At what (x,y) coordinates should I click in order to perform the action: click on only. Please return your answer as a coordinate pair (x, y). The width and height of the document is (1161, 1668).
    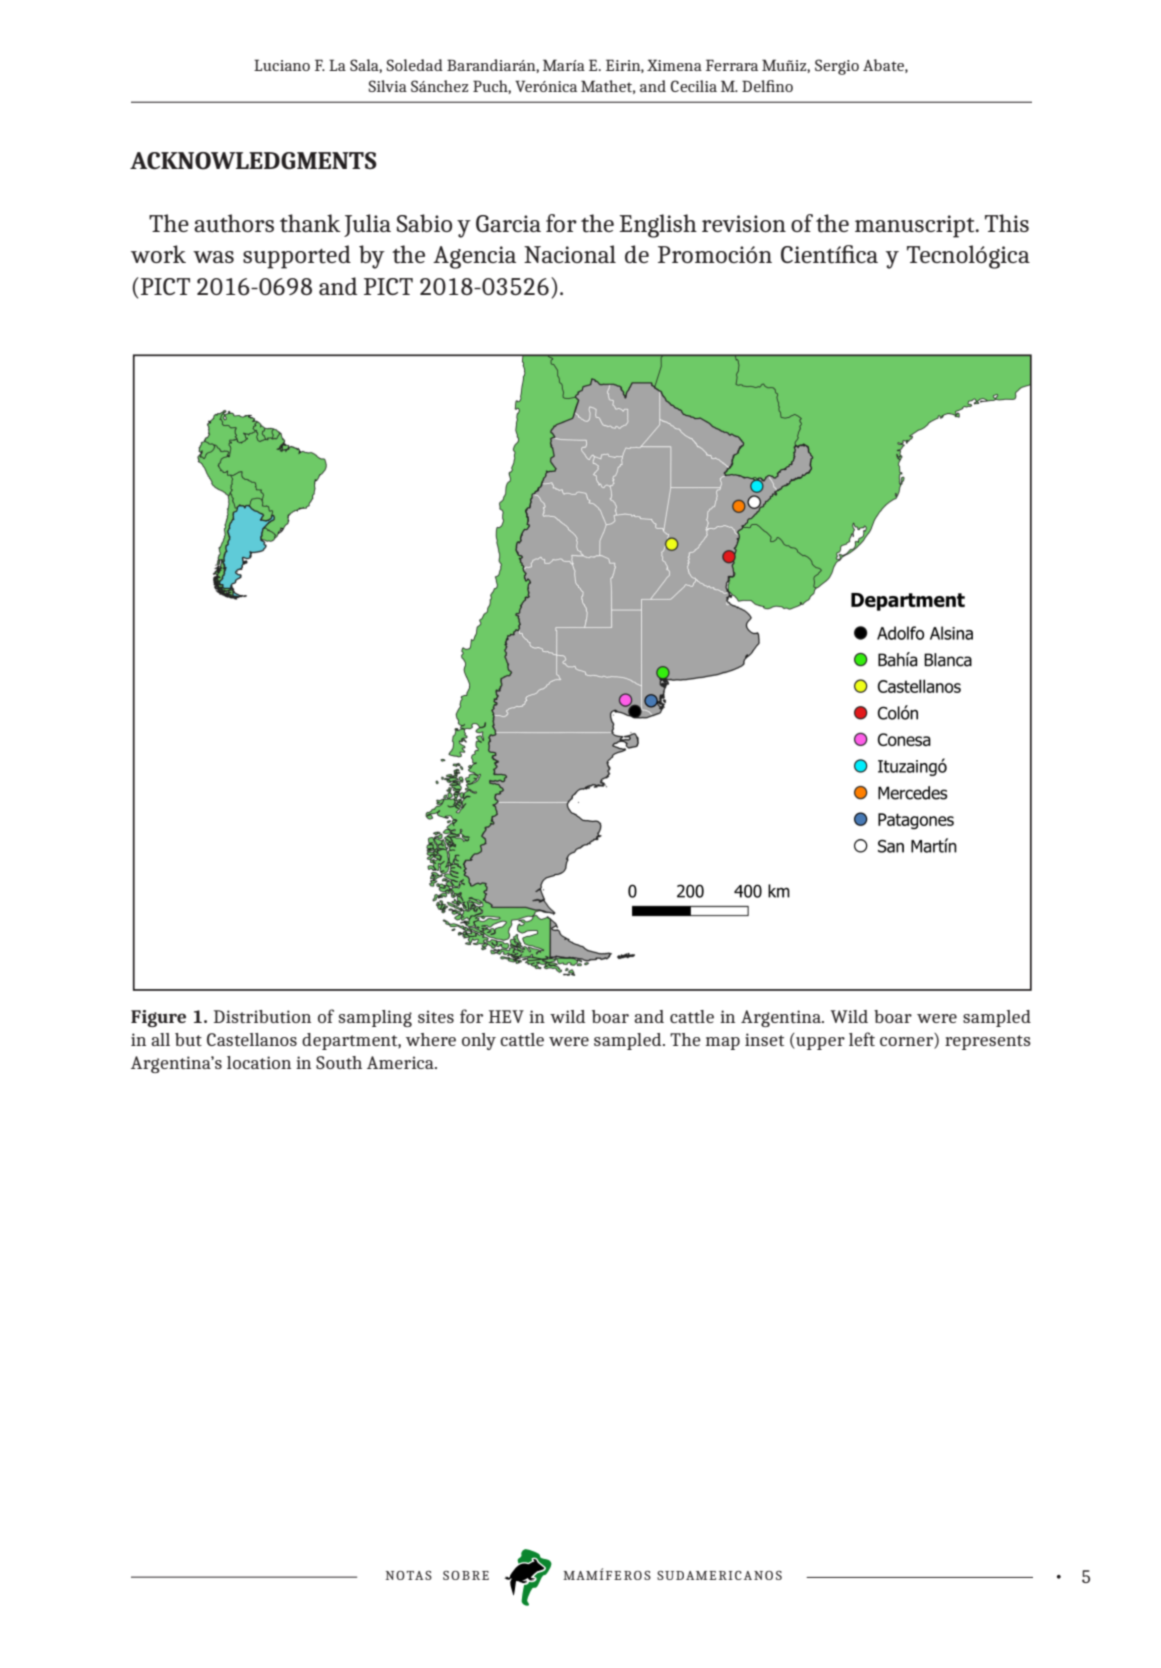
    Looking at the image, I should click on (479, 1041).
